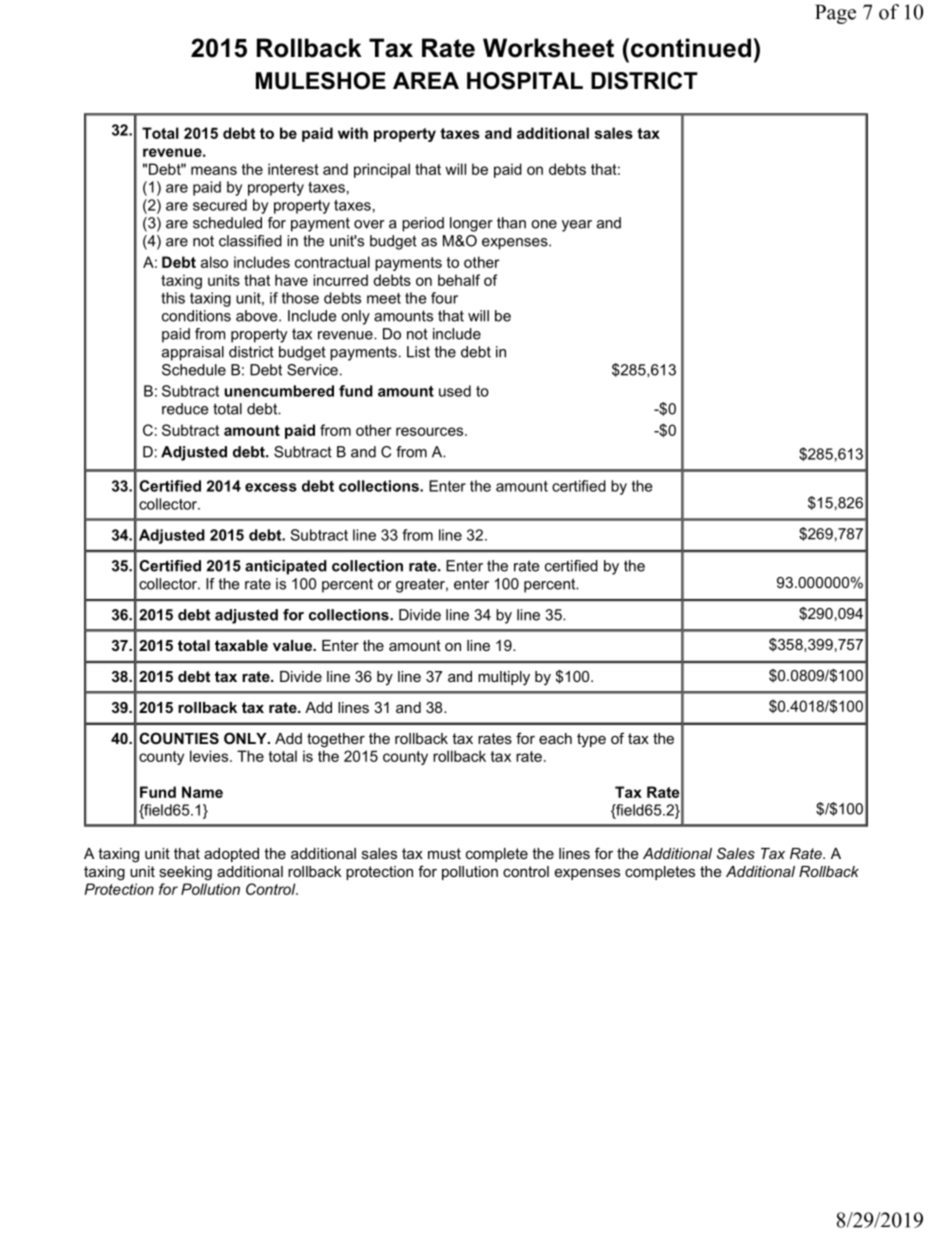  Describe the element at coordinates (591, 740) in the screenshot. I see `type` at that location.
